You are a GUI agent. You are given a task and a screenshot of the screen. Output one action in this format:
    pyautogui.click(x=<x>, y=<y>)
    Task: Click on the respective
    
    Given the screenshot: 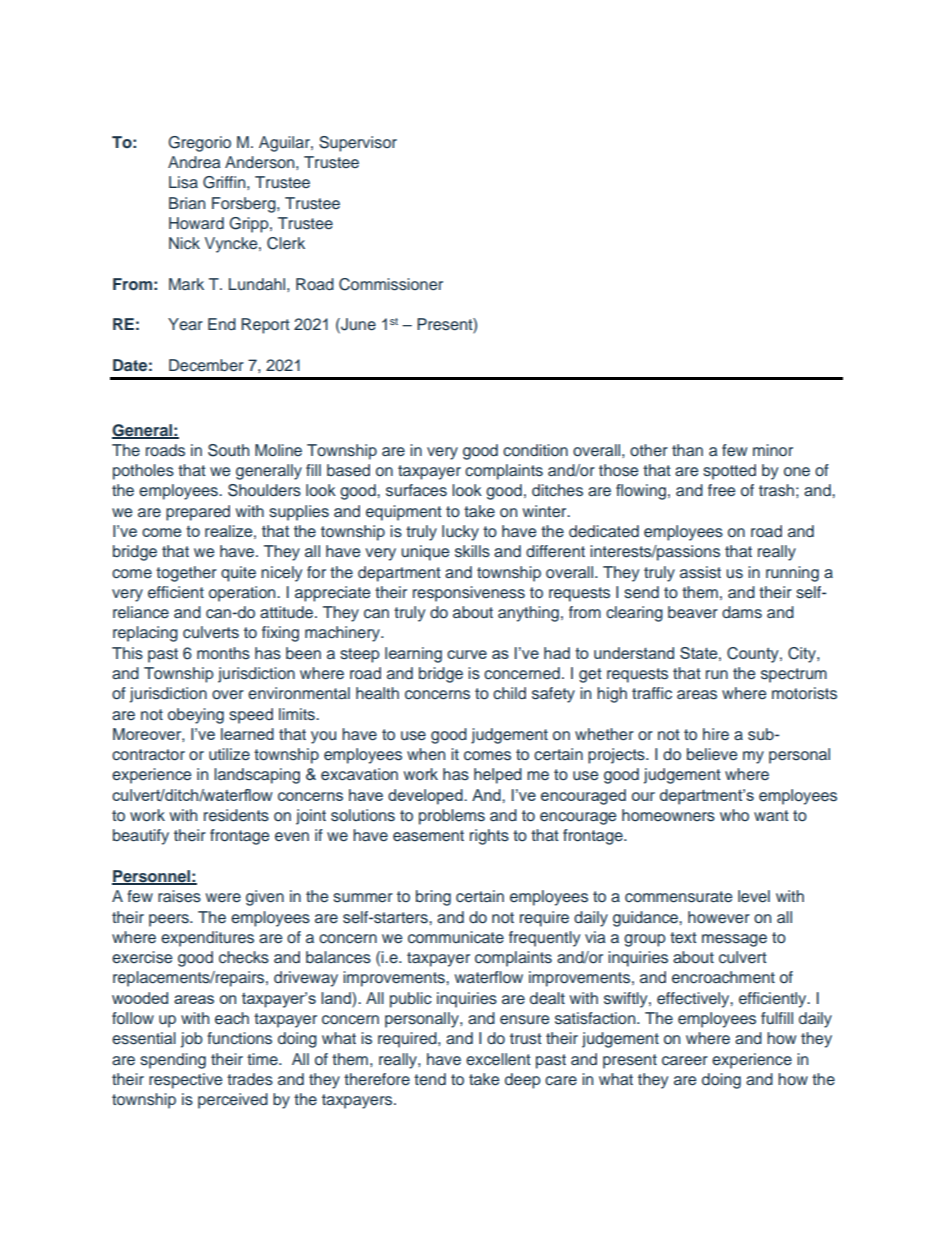 What is the action you would take?
    pyautogui.click(x=185, y=1081)
